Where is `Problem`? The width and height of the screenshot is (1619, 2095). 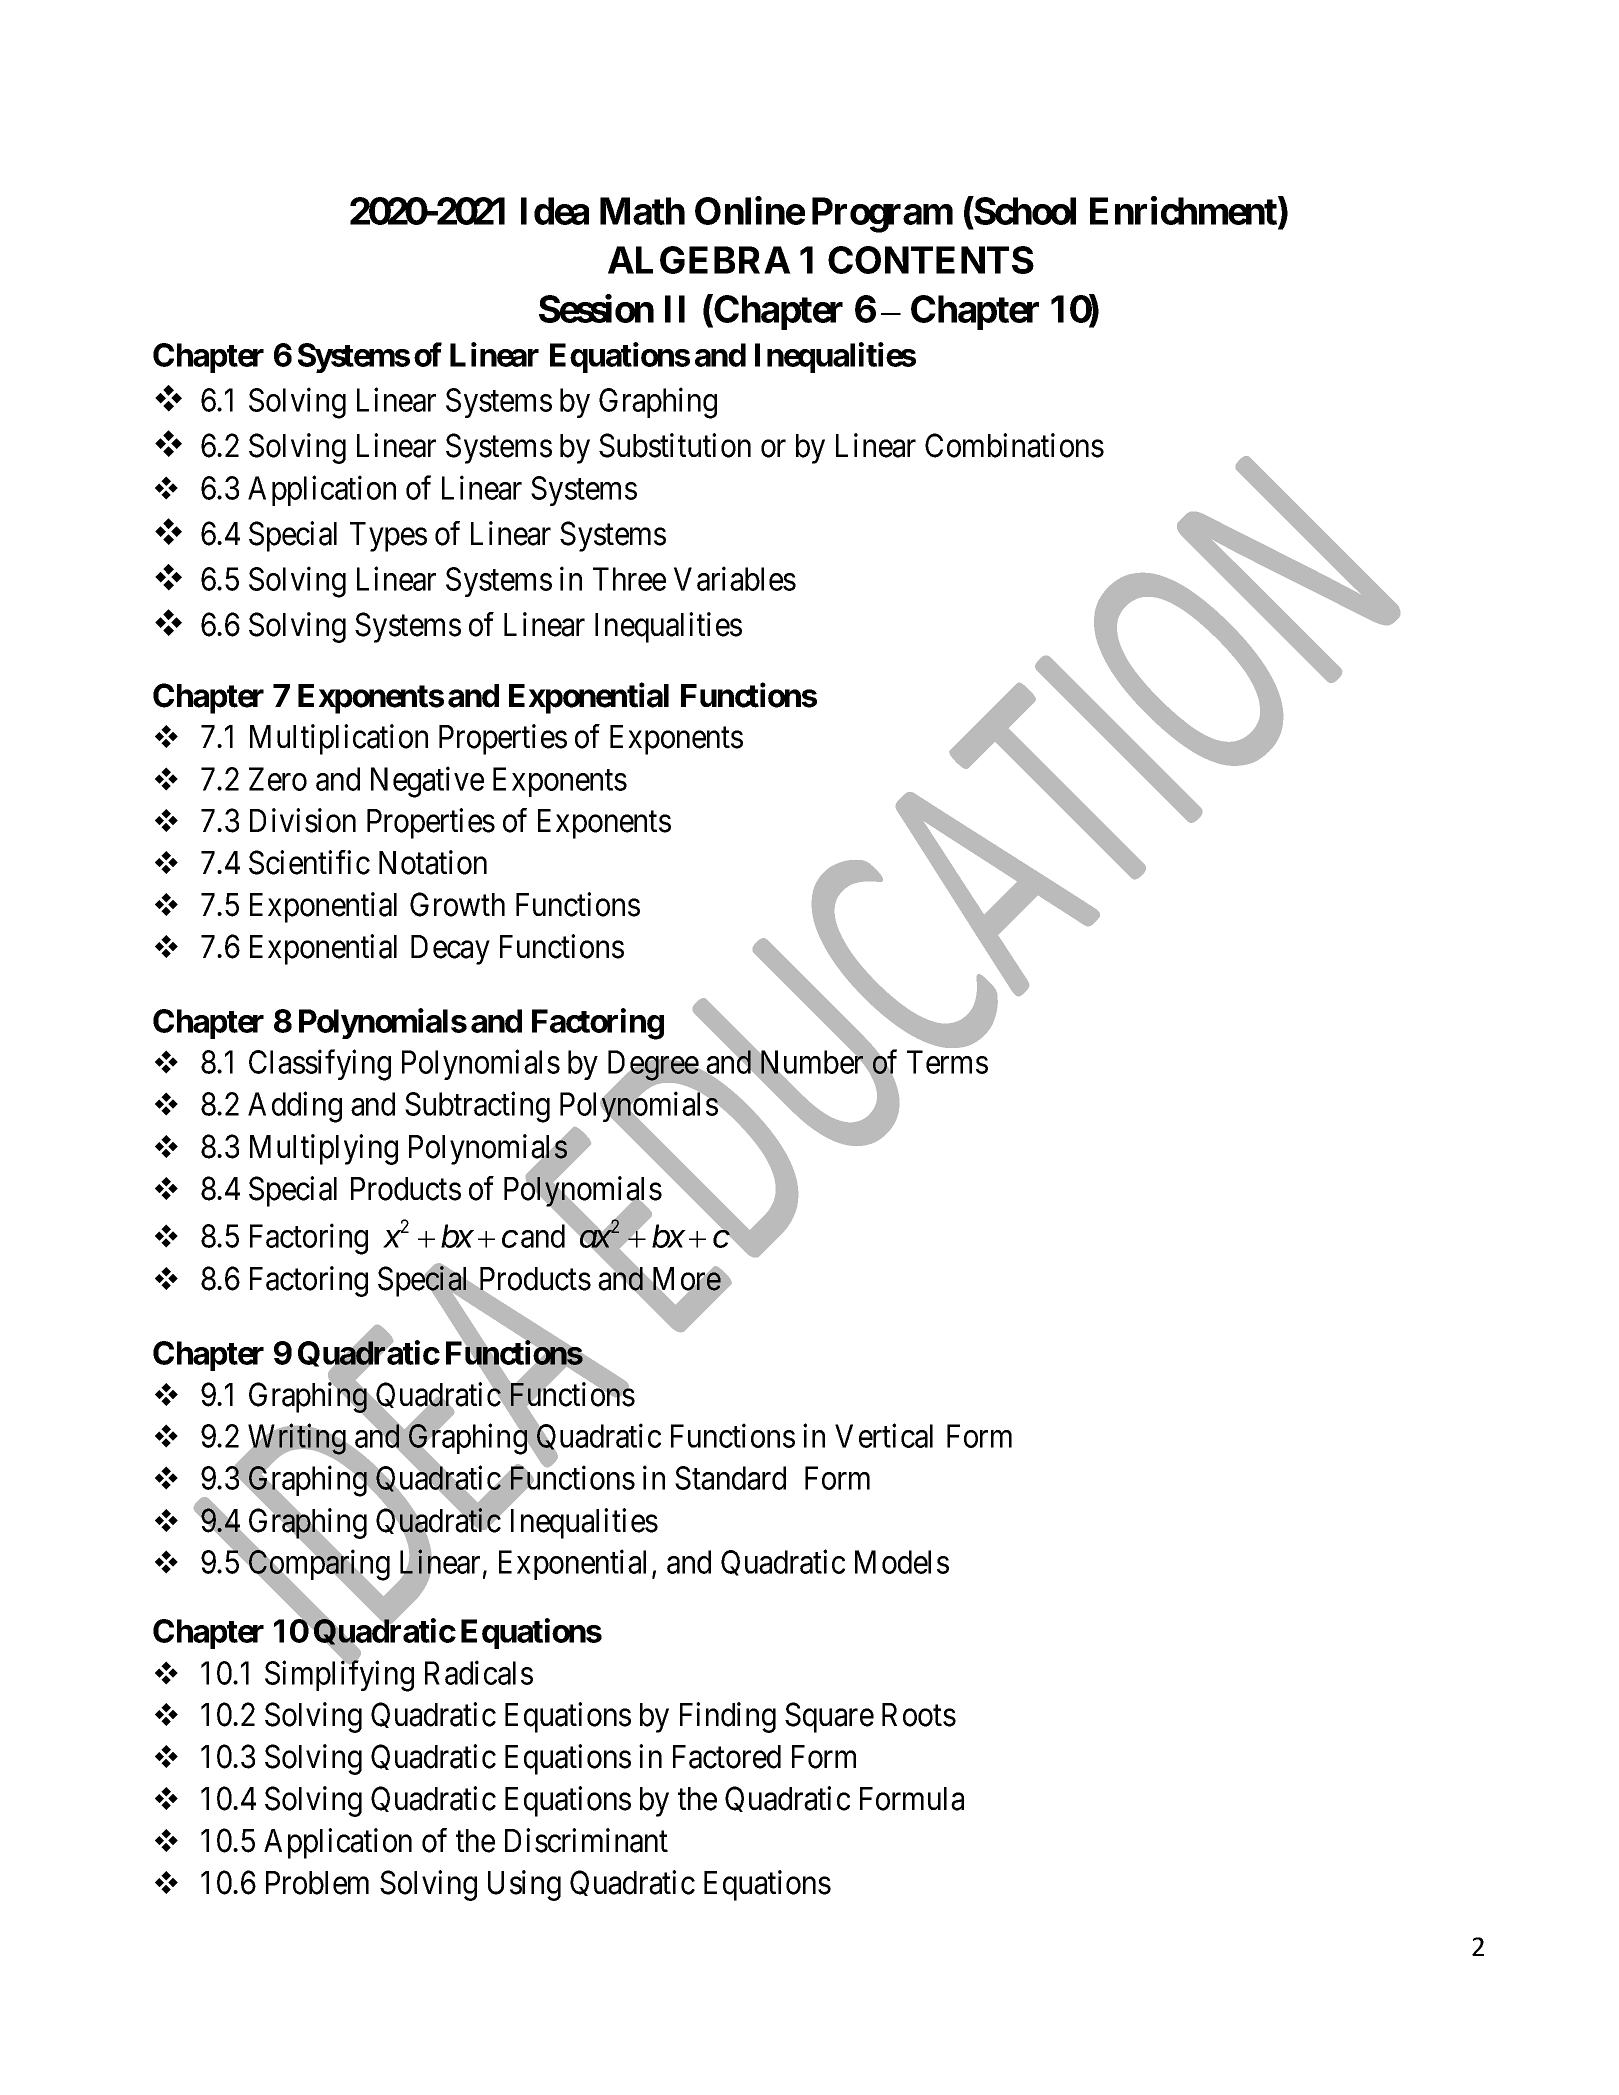
Problem is located at coordinates (317, 1883).
